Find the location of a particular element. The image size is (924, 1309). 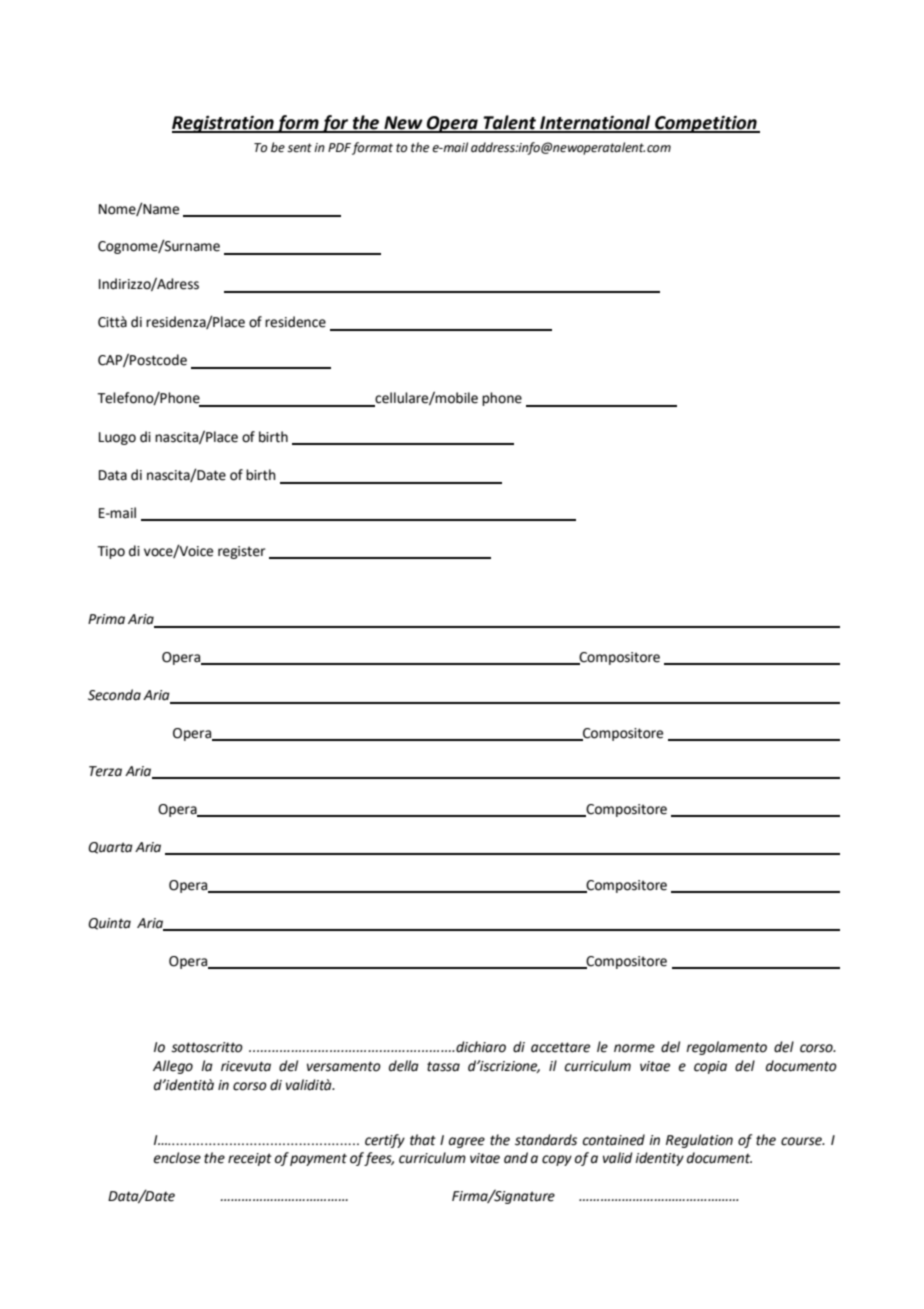

International is located at coordinates (595, 123).
